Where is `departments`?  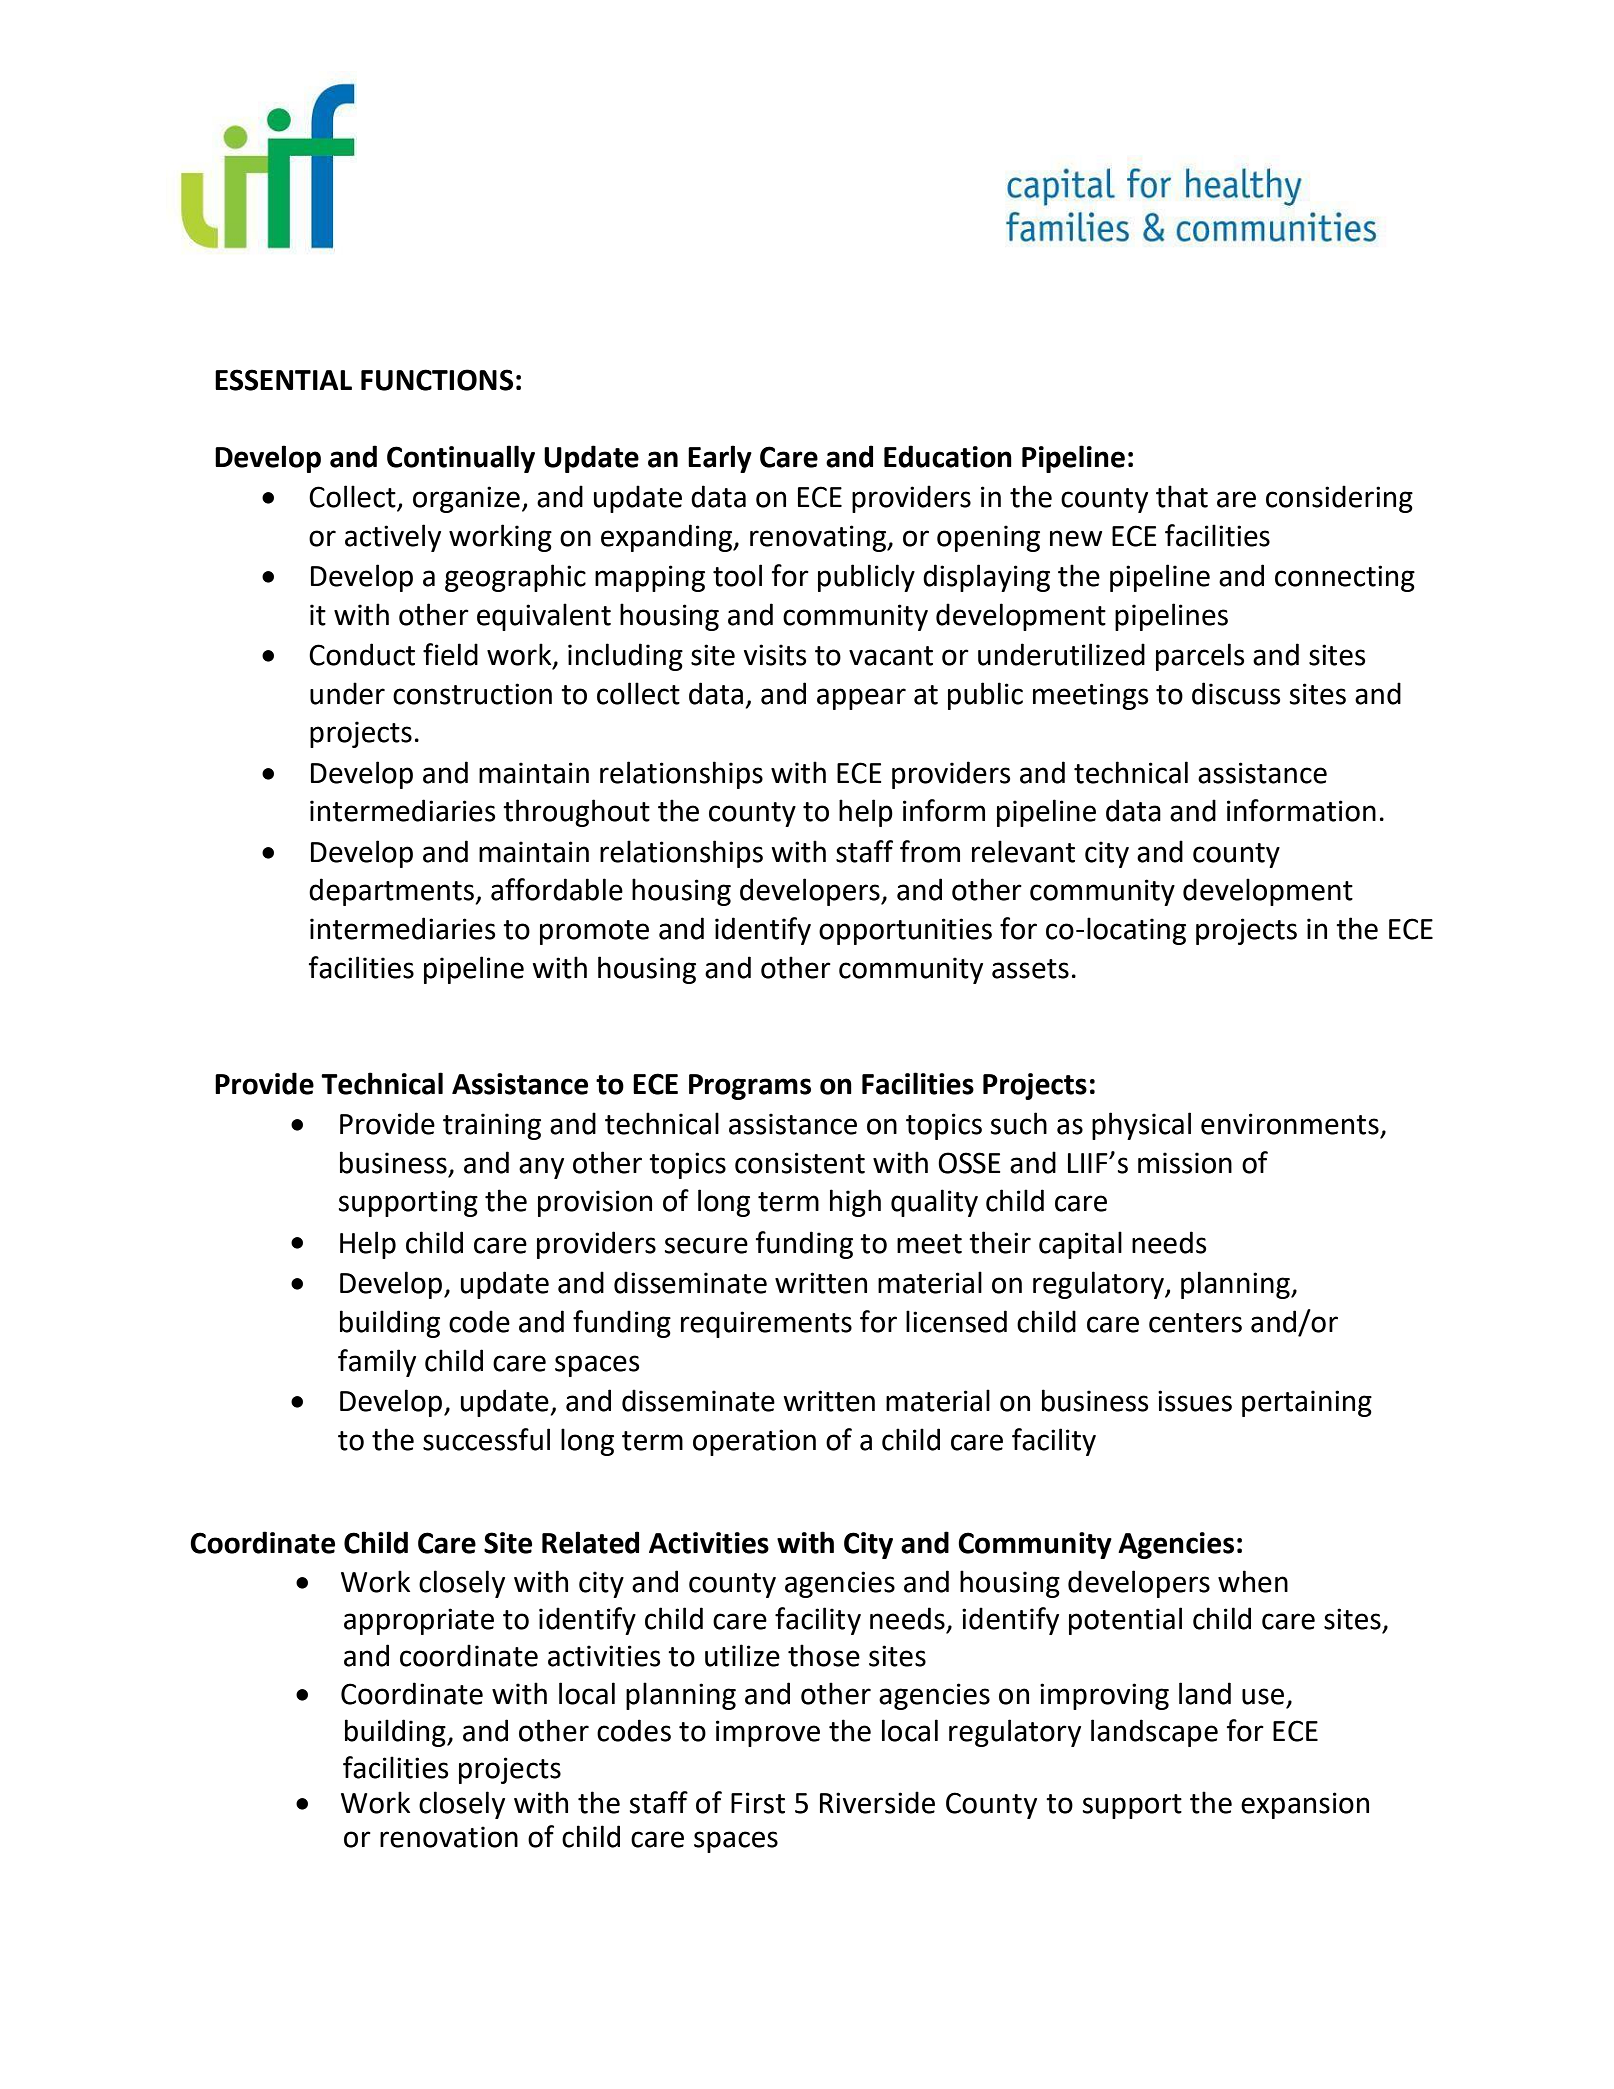 departments is located at coordinates (392, 892).
